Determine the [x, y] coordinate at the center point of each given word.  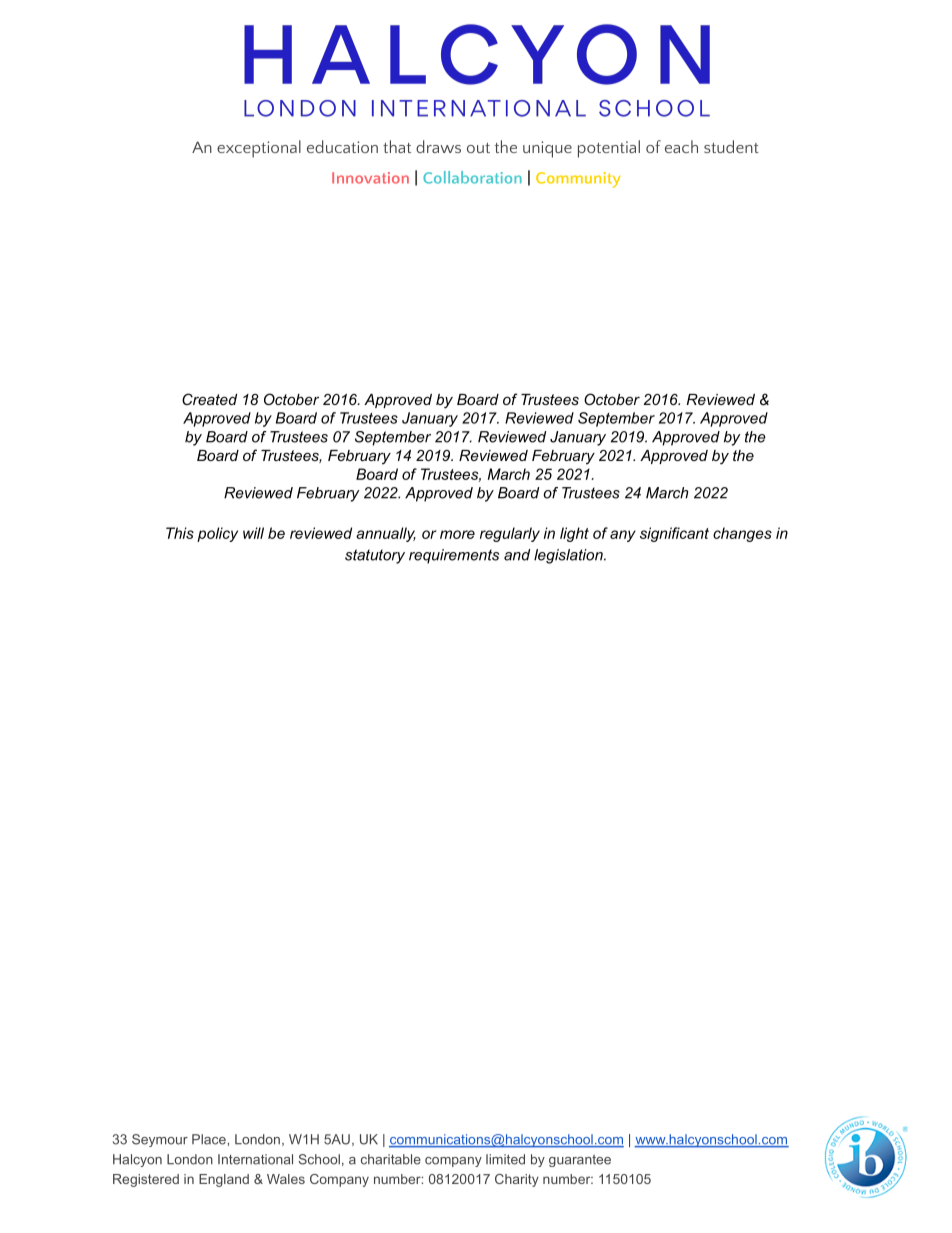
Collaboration [472, 177]
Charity [517, 1180]
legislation [569, 556]
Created [209, 399]
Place [209, 1139]
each [681, 146]
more [457, 534]
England [224, 1180]
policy [217, 534]
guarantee [580, 1161]
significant [674, 534]
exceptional [259, 149]
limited [505, 1159]
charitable [391, 1159]
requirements [454, 556]
